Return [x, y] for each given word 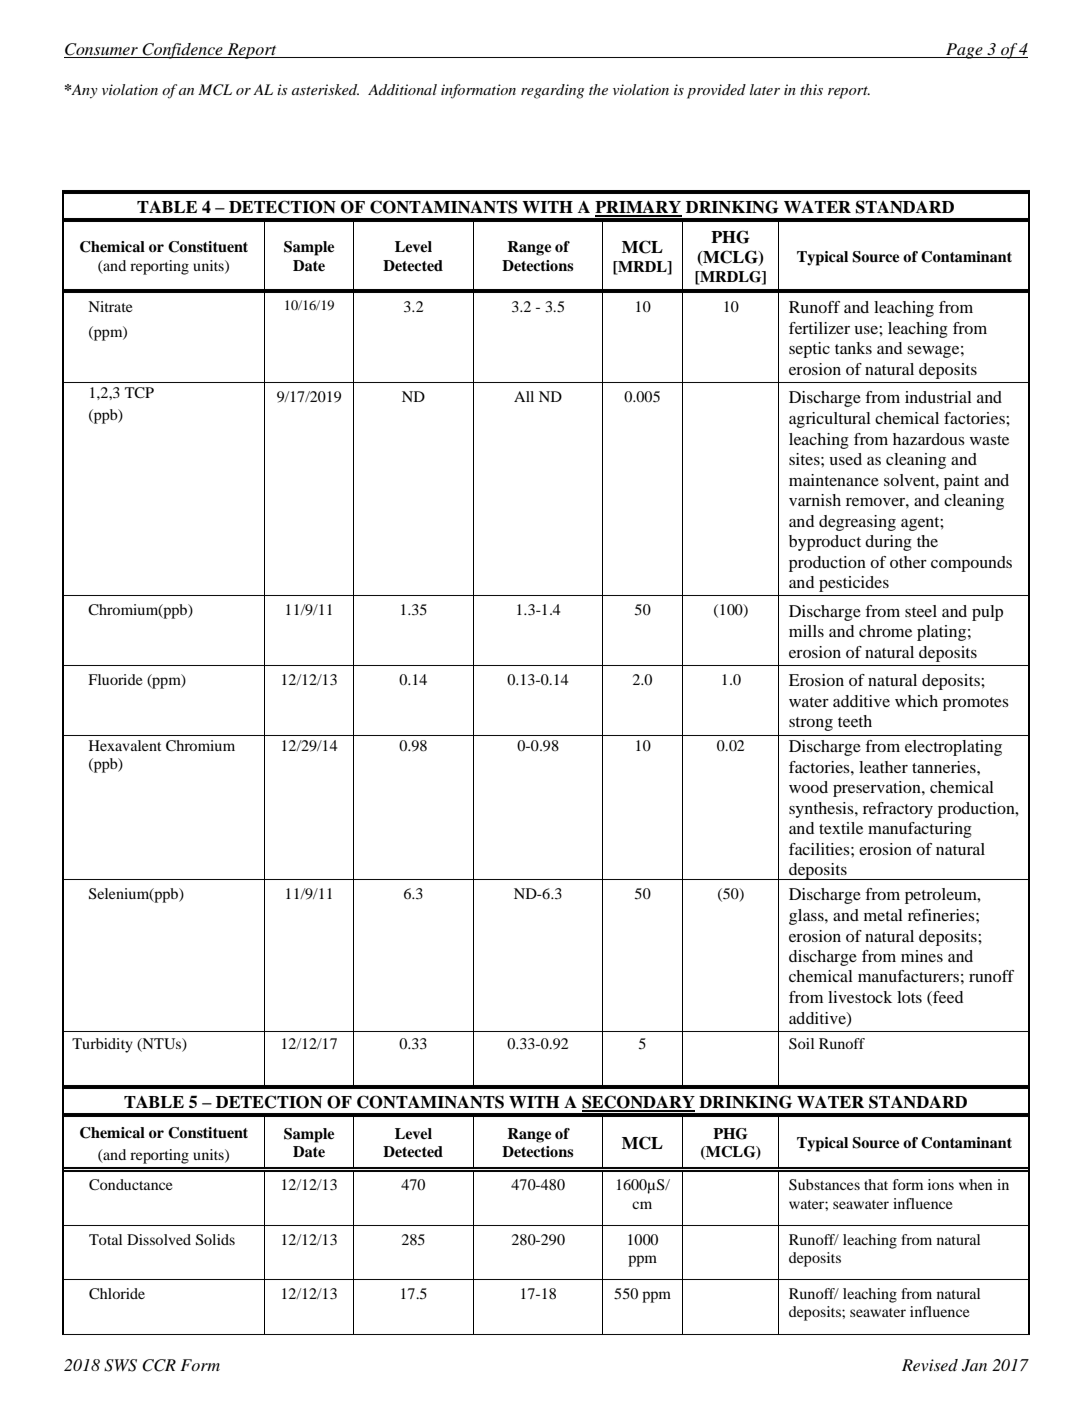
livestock [860, 997]
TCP [139, 393]
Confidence [183, 51]
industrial [938, 397]
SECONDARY [638, 1103]
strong [811, 724]
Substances [824, 1185]
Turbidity [102, 1045]
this [811, 89]
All [524, 396]
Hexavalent [125, 745]
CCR [159, 1365]
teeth [855, 721]
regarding [552, 91]
